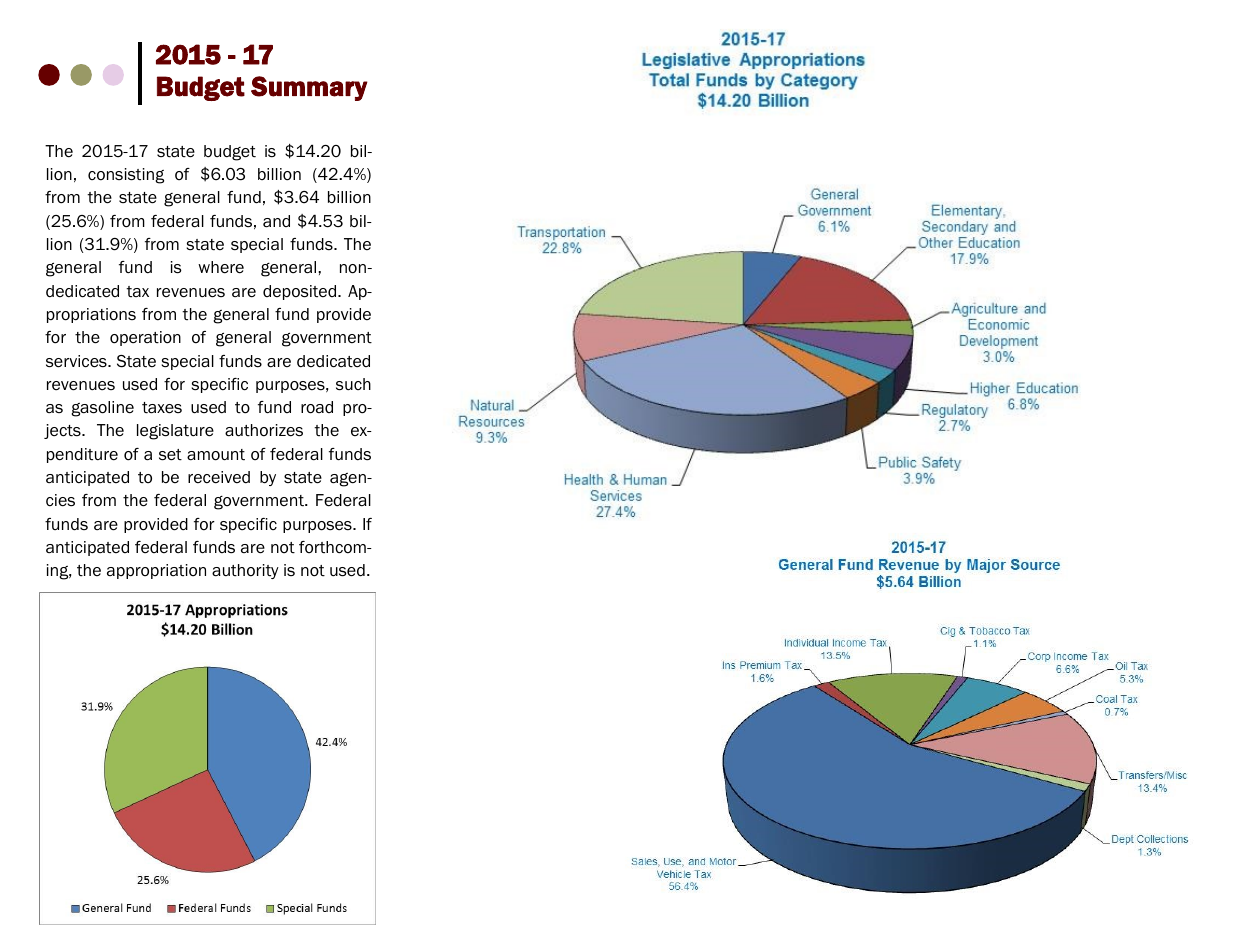  I want to click on Summary, so click(309, 88).
